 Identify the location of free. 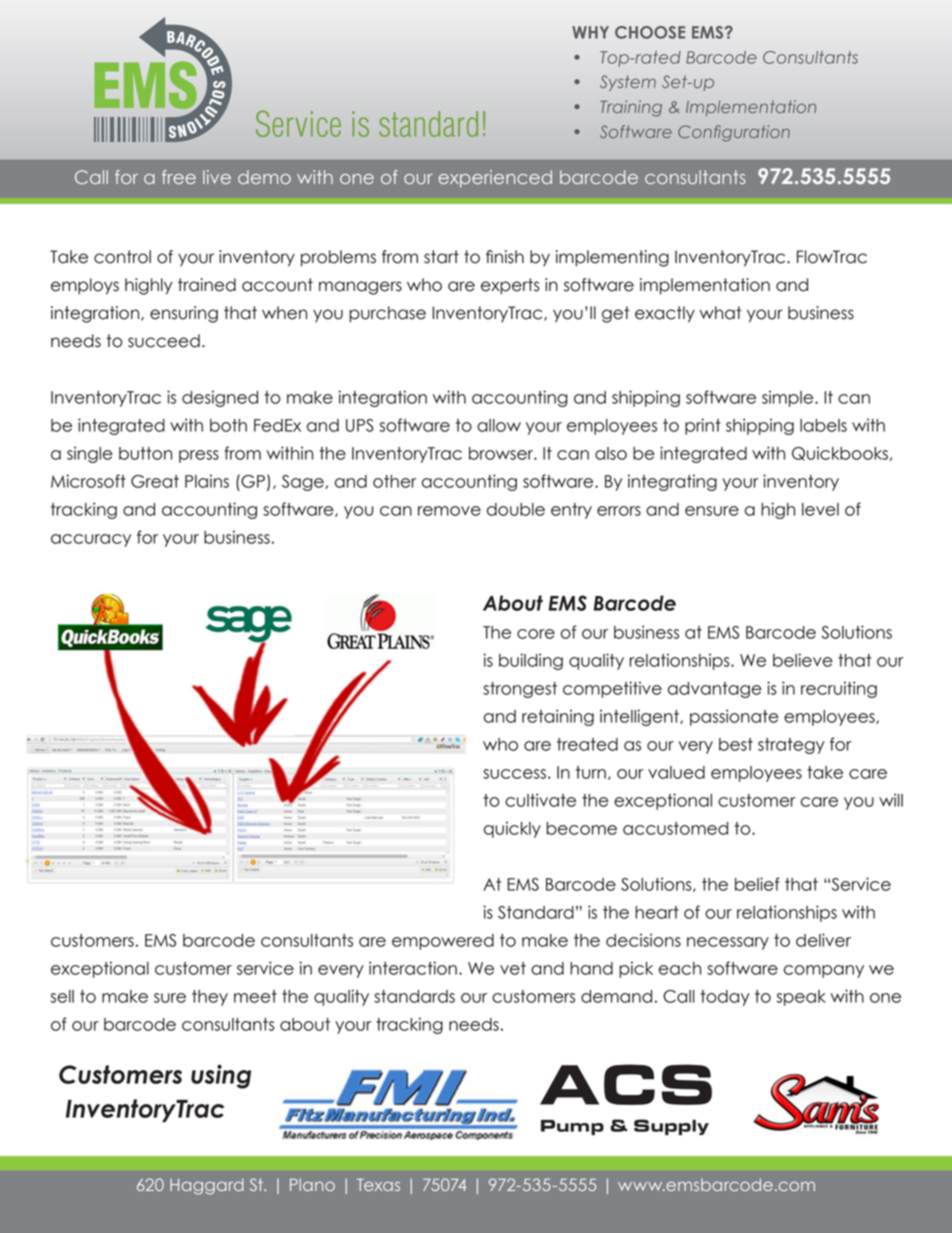
(179, 177).
